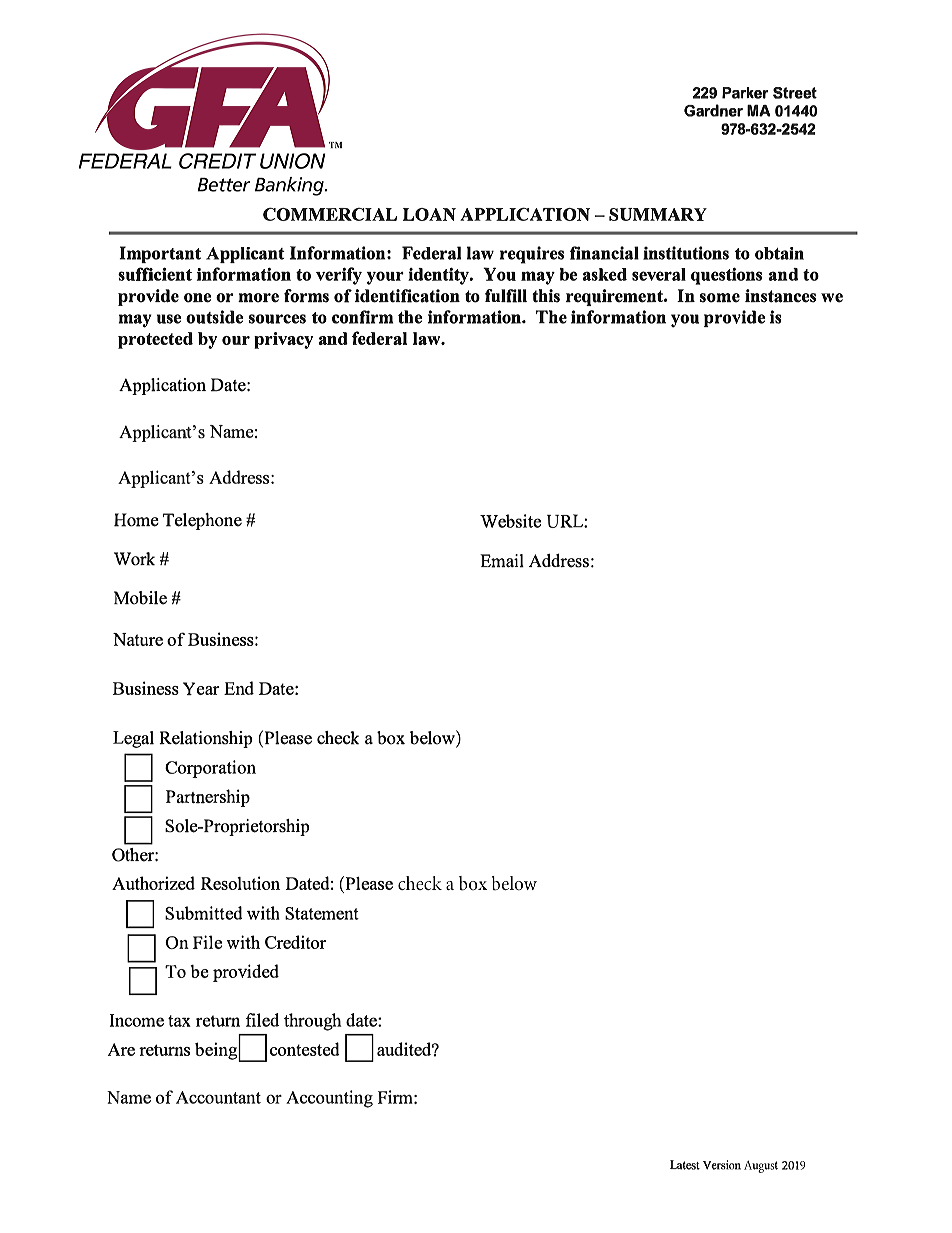  Describe the element at coordinates (121, 1049) in the screenshot. I see `Are` at that location.
